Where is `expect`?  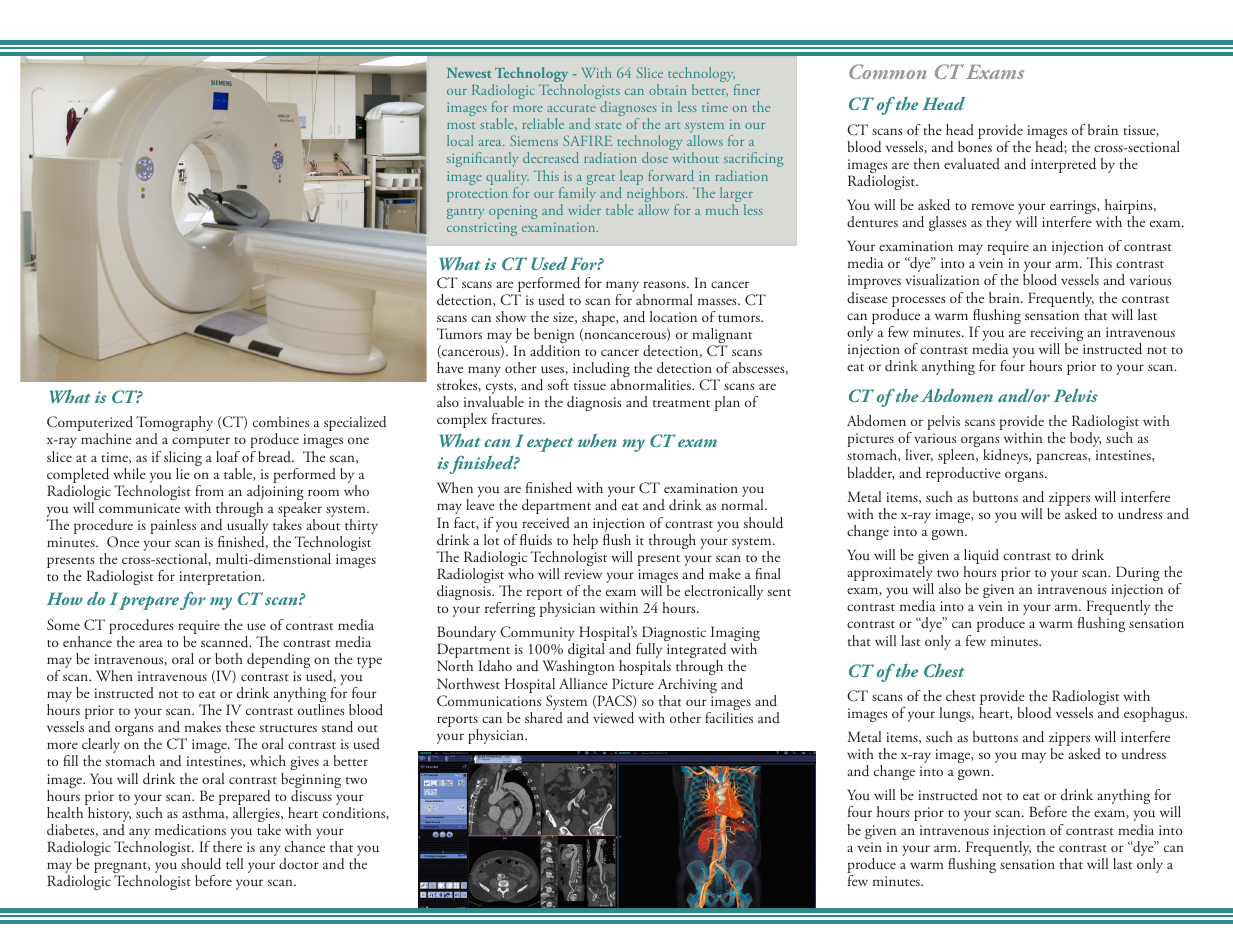
expect is located at coordinates (550, 444).
